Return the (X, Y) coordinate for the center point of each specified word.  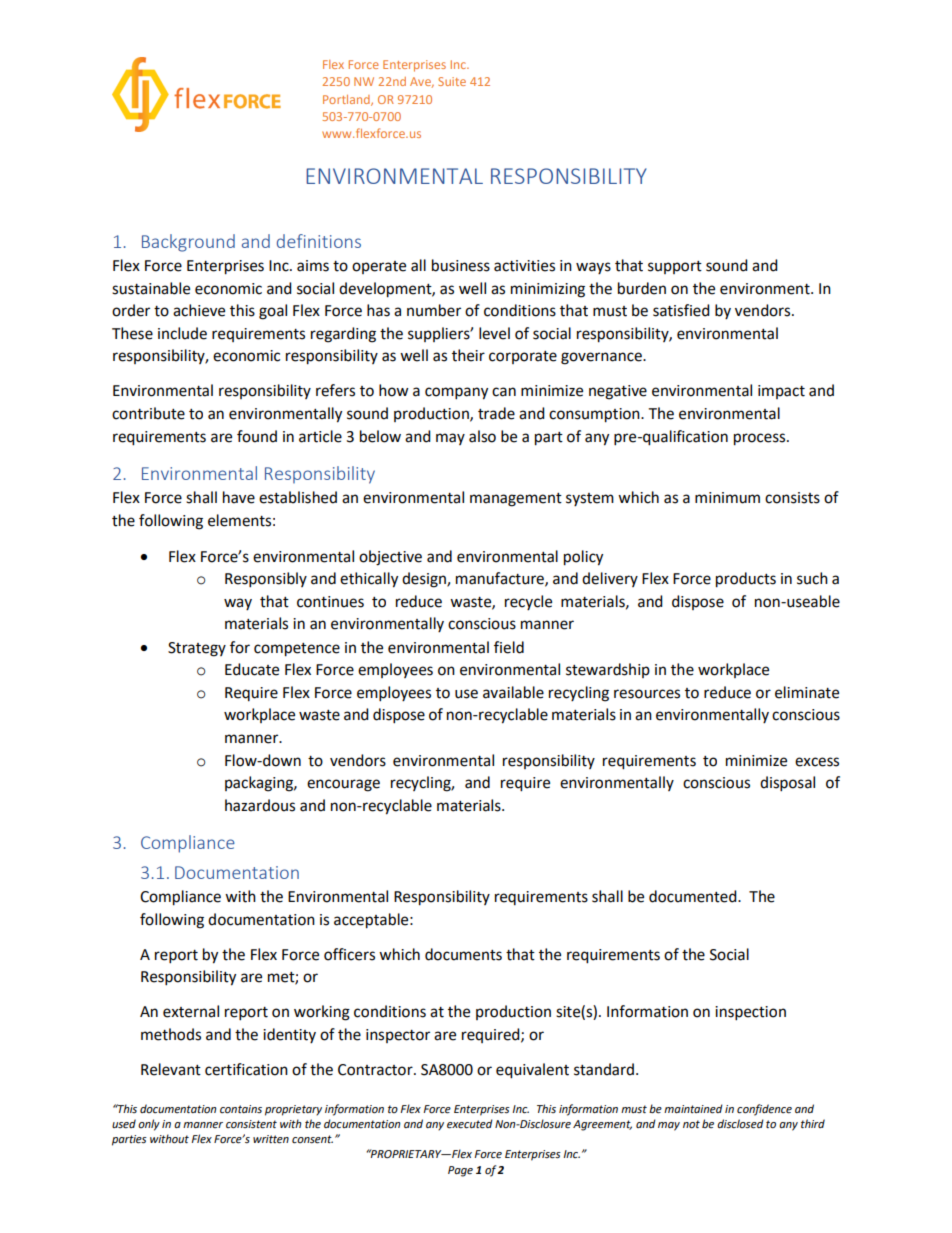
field (509, 647)
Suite (452, 81)
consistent (251, 1124)
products (746, 580)
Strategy (197, 649)
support (675, 267)
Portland (347, 100)
